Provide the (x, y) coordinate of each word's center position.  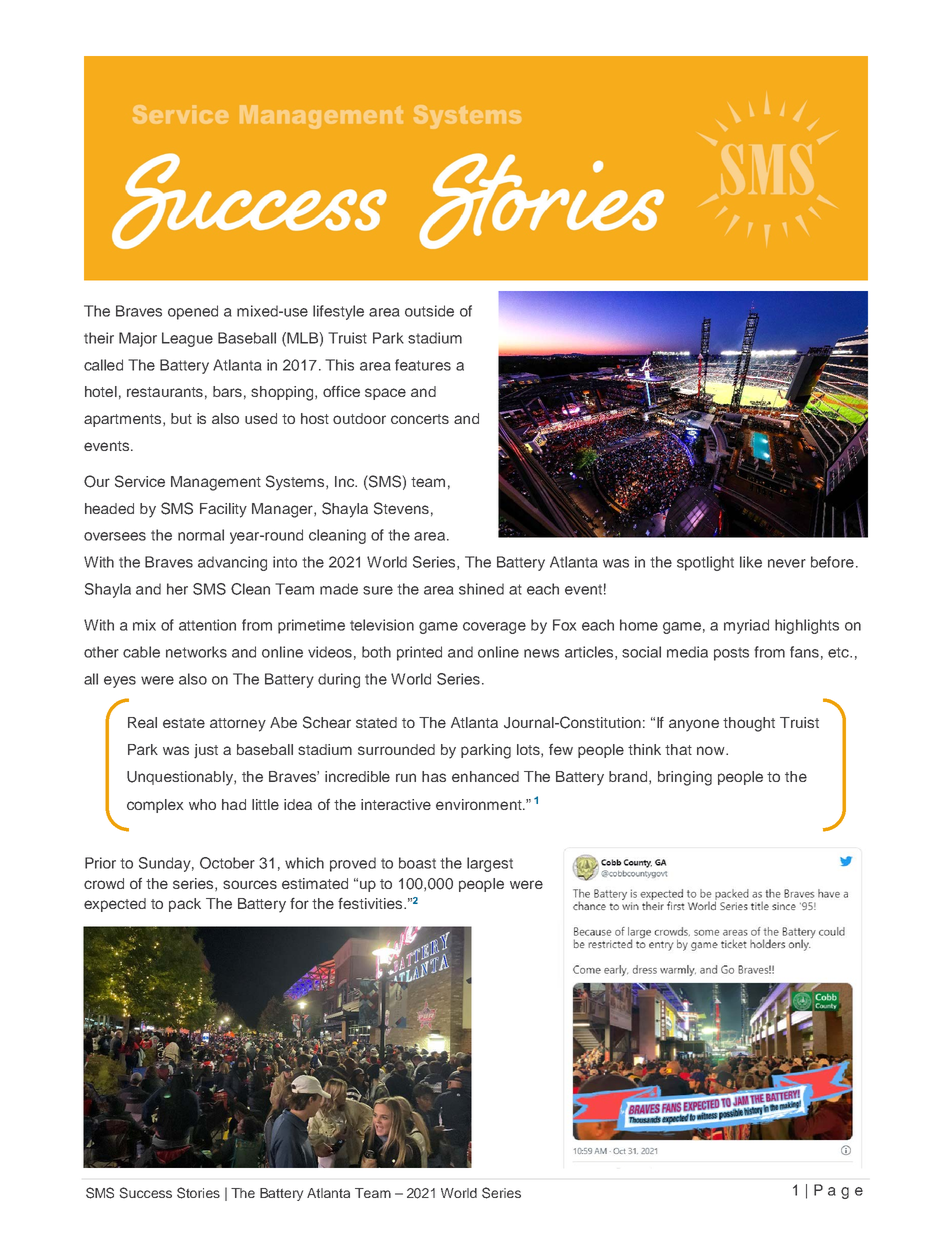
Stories (198, 1193)
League (187, 339)
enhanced (485, 776)
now (712, 750)
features (423, 365)
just (206, 751)
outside (429, 311)
